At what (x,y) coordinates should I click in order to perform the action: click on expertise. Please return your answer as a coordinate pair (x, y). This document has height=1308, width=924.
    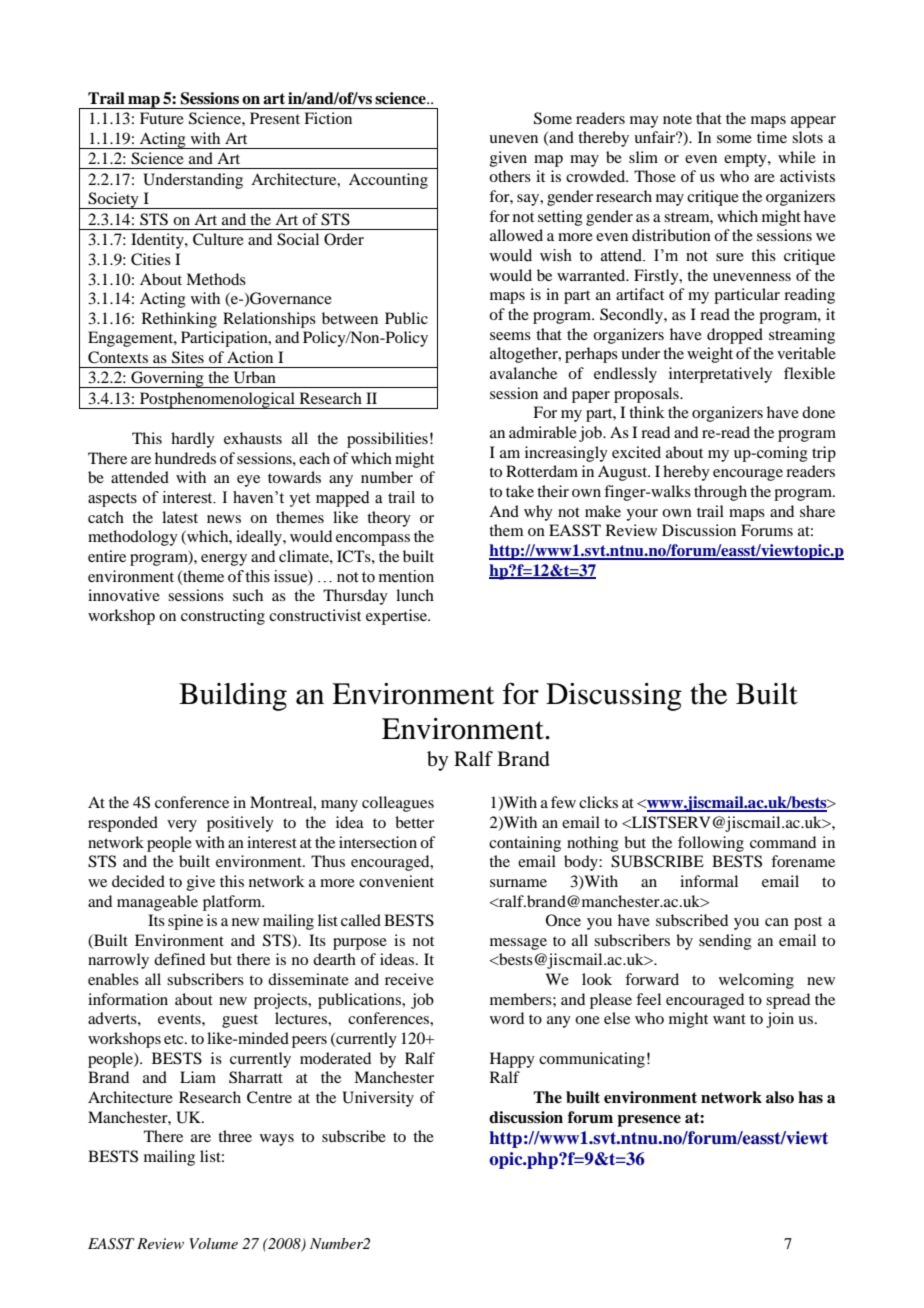
    Looking at the image, I should click on (397, 617).
